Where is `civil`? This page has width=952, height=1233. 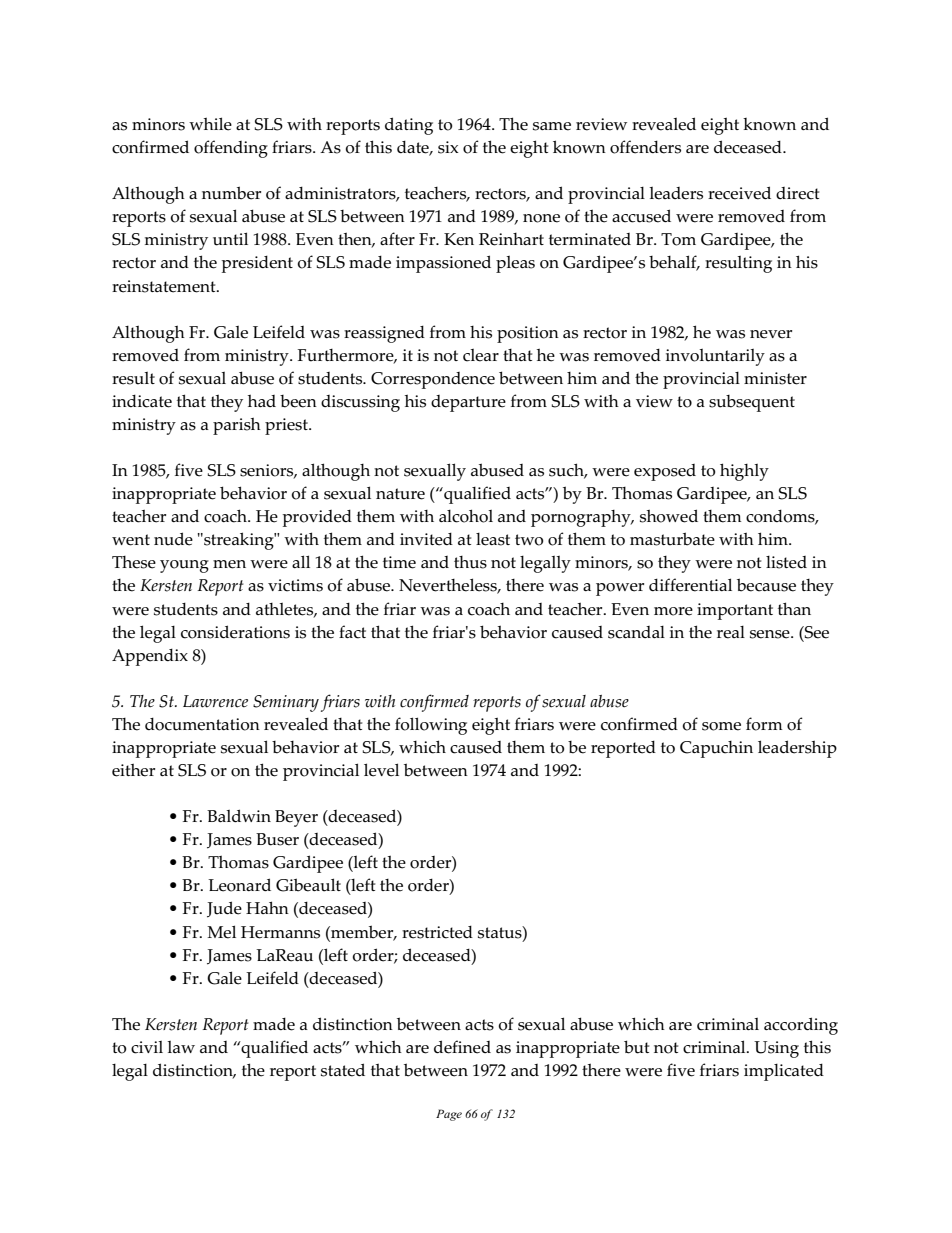
civil is located at coordinates (147, 1047).
